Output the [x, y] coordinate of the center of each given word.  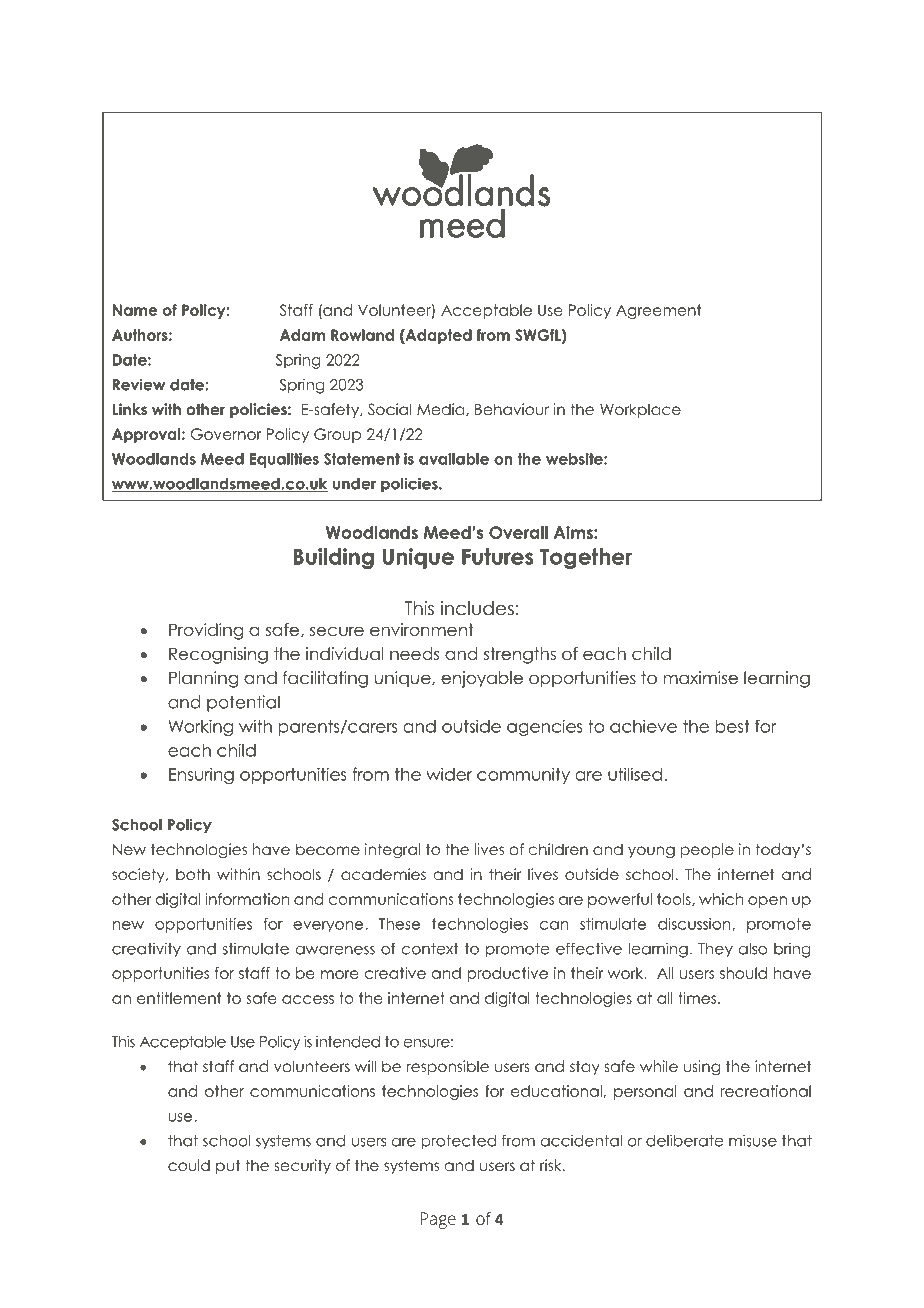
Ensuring [201, 775]
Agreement [658, 311]
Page [438, 1220]
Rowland [362, 335]
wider [449, 774]
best [733, 726]
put [228, 1167]
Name [135, 310]
